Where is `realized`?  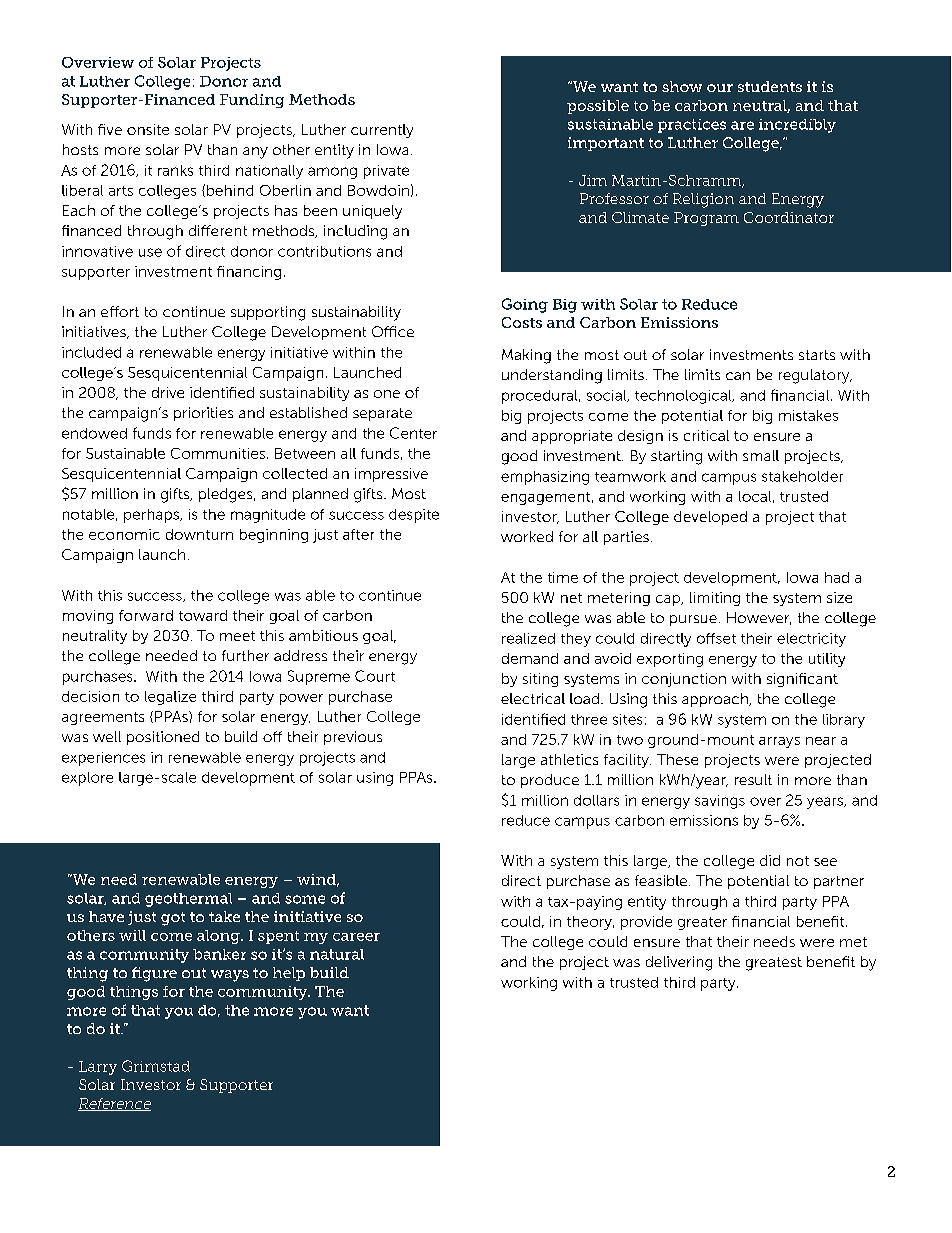 realized is located at coordinates (528, 638).
